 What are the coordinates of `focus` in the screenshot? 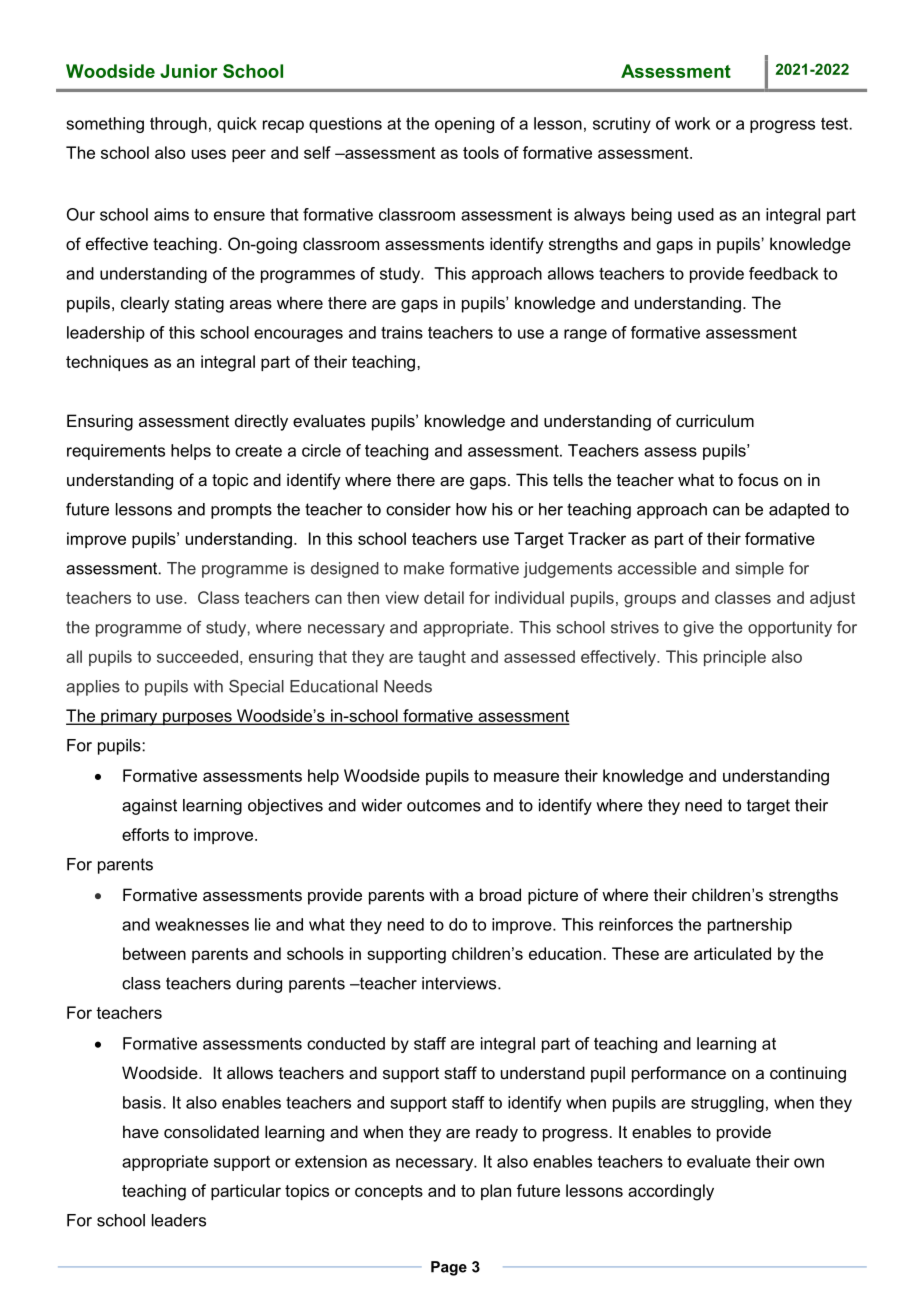 It's located at (758, 479).
